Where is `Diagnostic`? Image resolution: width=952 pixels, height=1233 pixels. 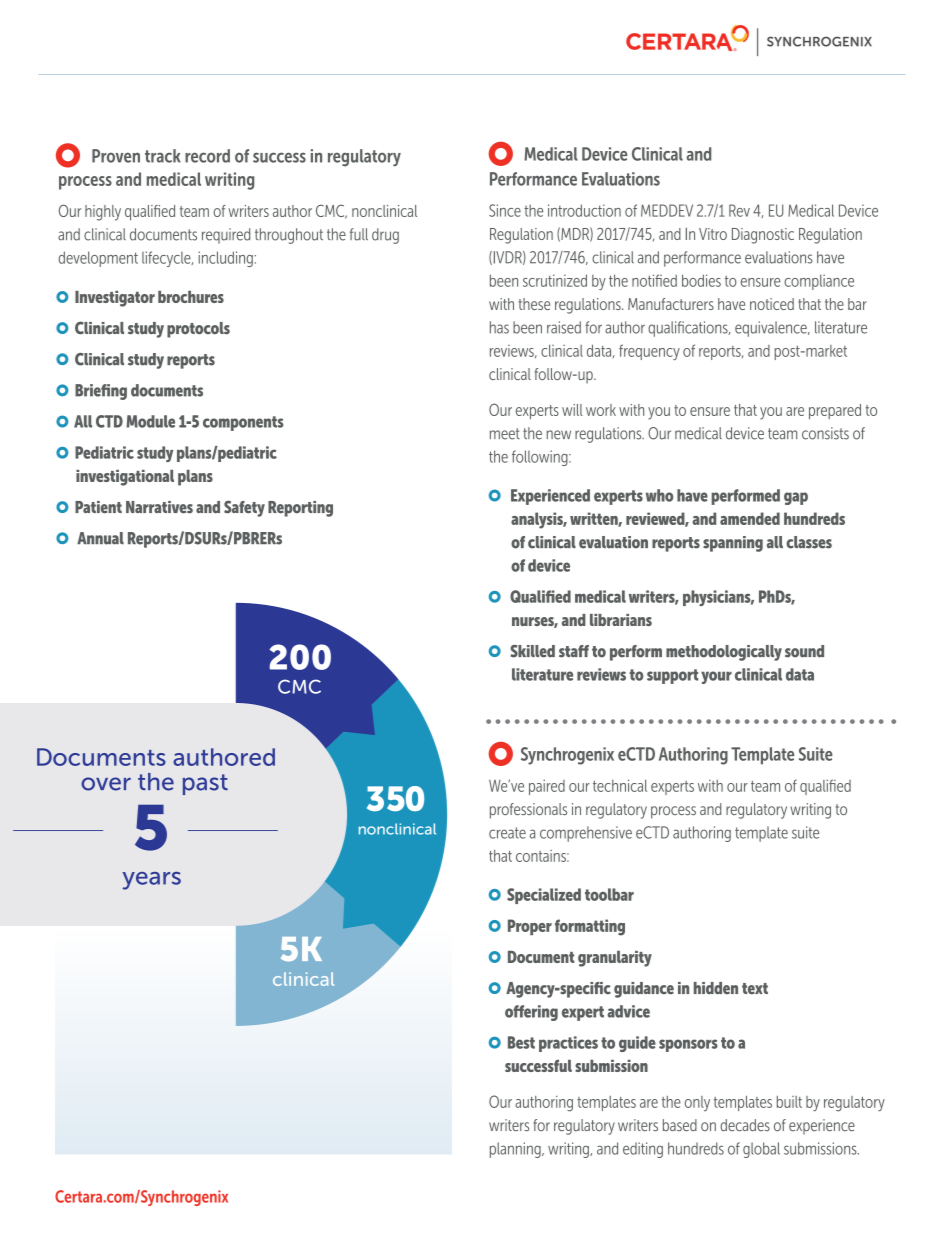
Diagnostic is located at coordinates (763, 236).
